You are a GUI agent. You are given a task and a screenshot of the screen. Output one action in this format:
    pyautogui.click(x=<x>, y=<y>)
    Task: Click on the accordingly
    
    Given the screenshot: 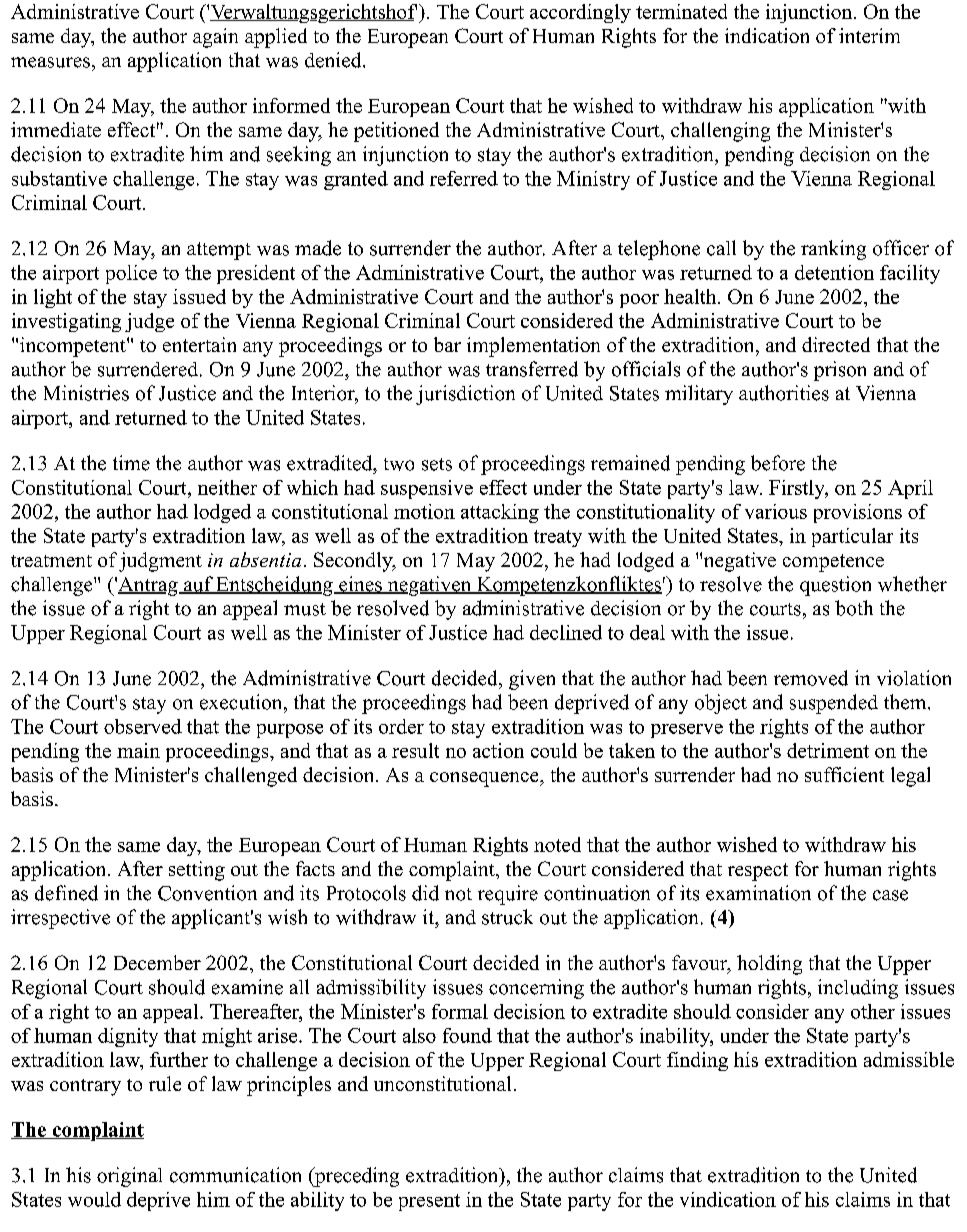 What is the action you would take?
    pyautogui.click(x=580, y=13)
